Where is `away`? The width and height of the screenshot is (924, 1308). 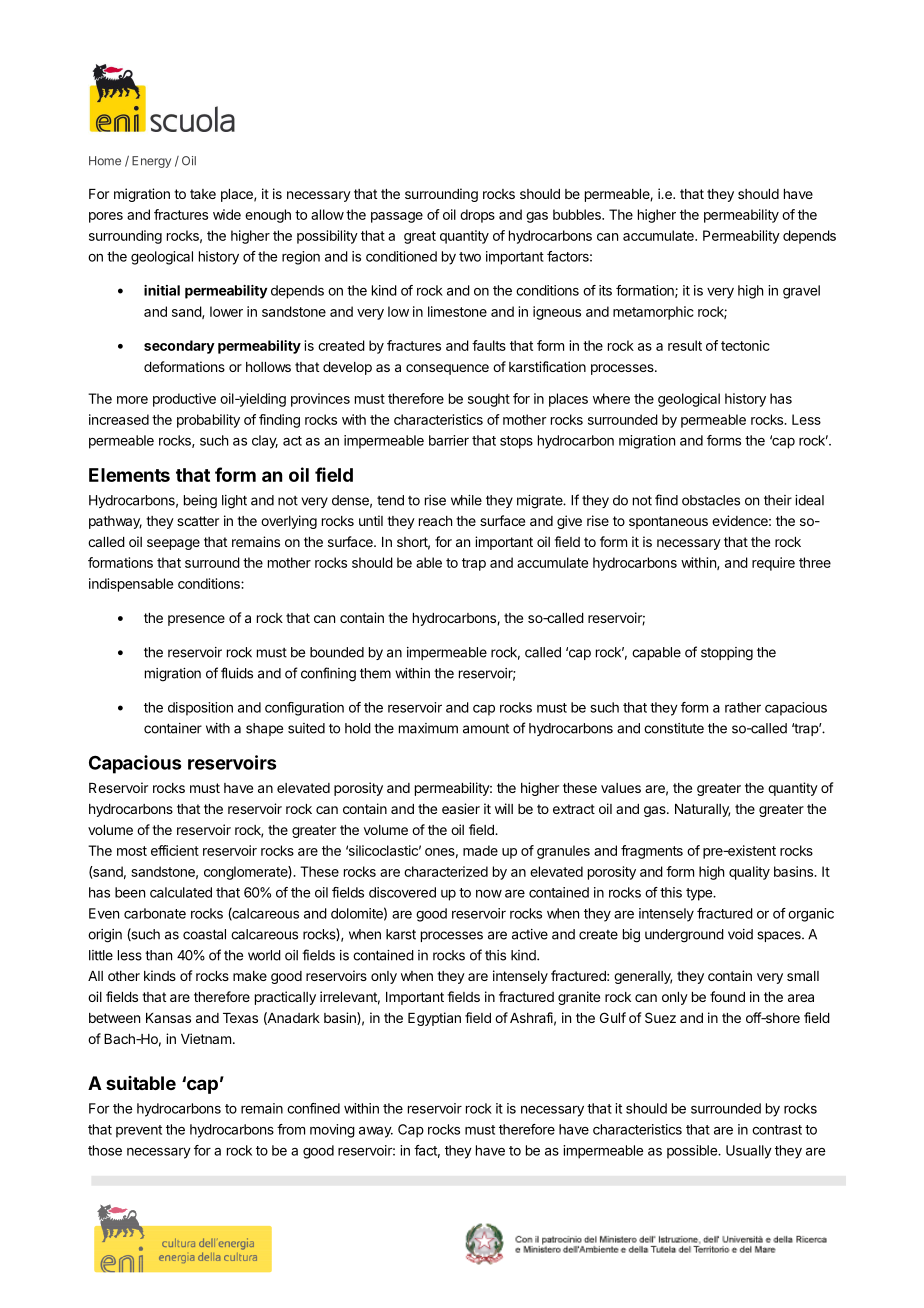
away is located at coordinates (376, 1132).
